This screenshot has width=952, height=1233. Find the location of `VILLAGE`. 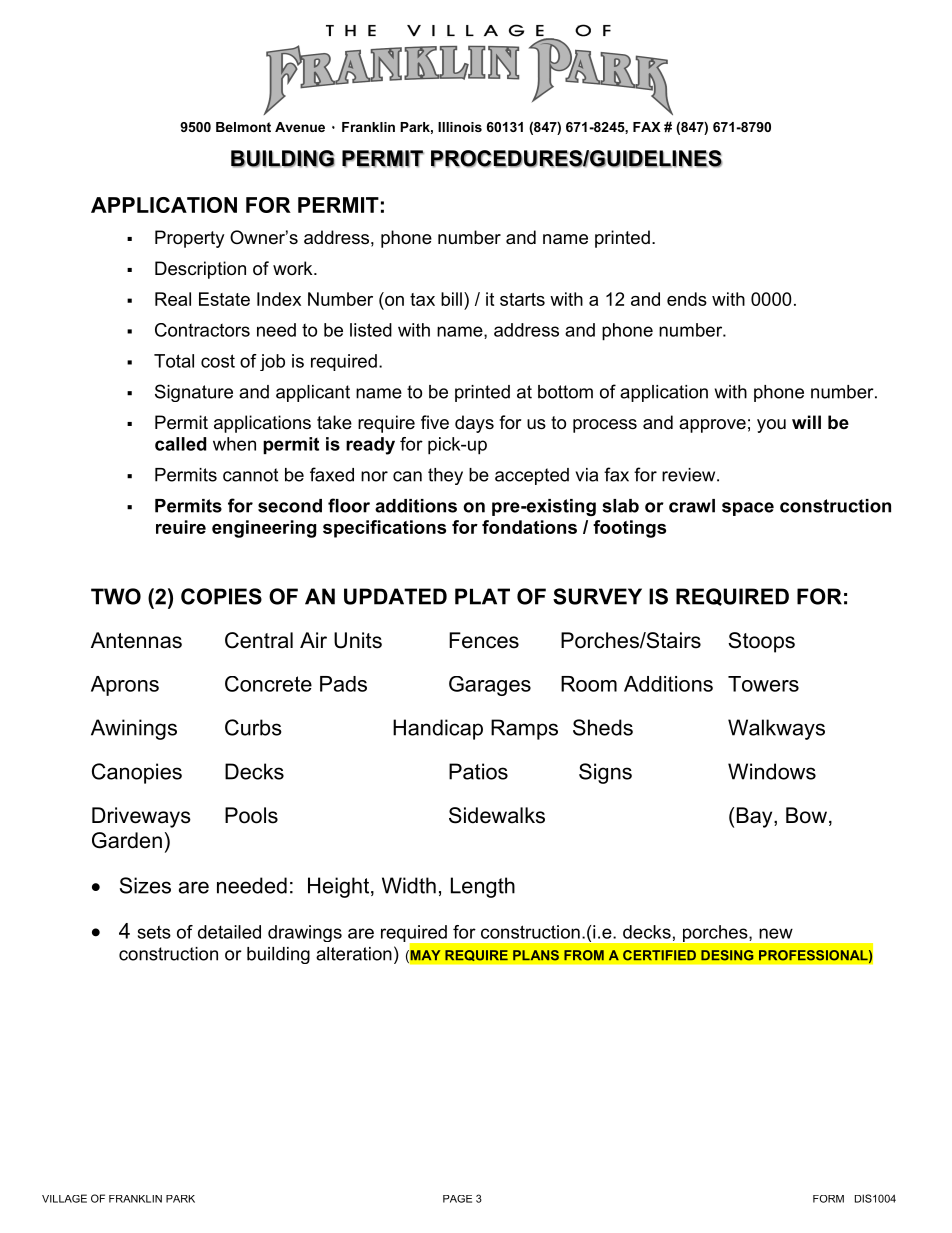

VILLAGE is located at coordinates (64, 1198).
